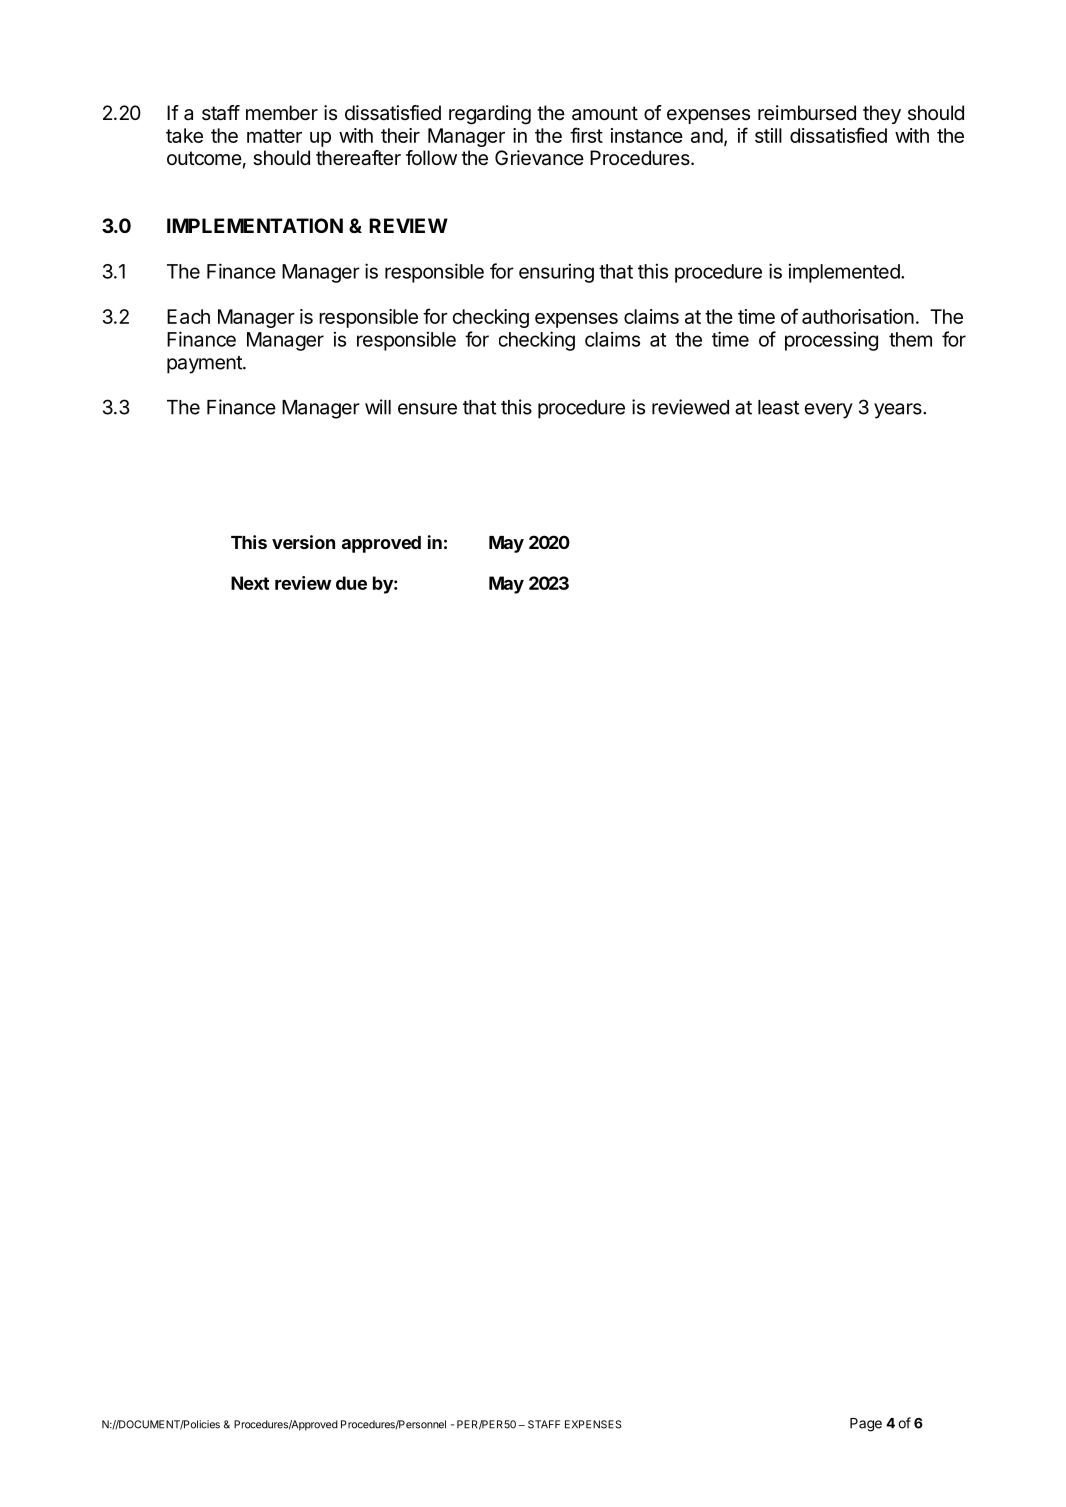 Image resolution: width=1066 pixels, height=1507 pixels. I want to click on least, so click(778, 407).
